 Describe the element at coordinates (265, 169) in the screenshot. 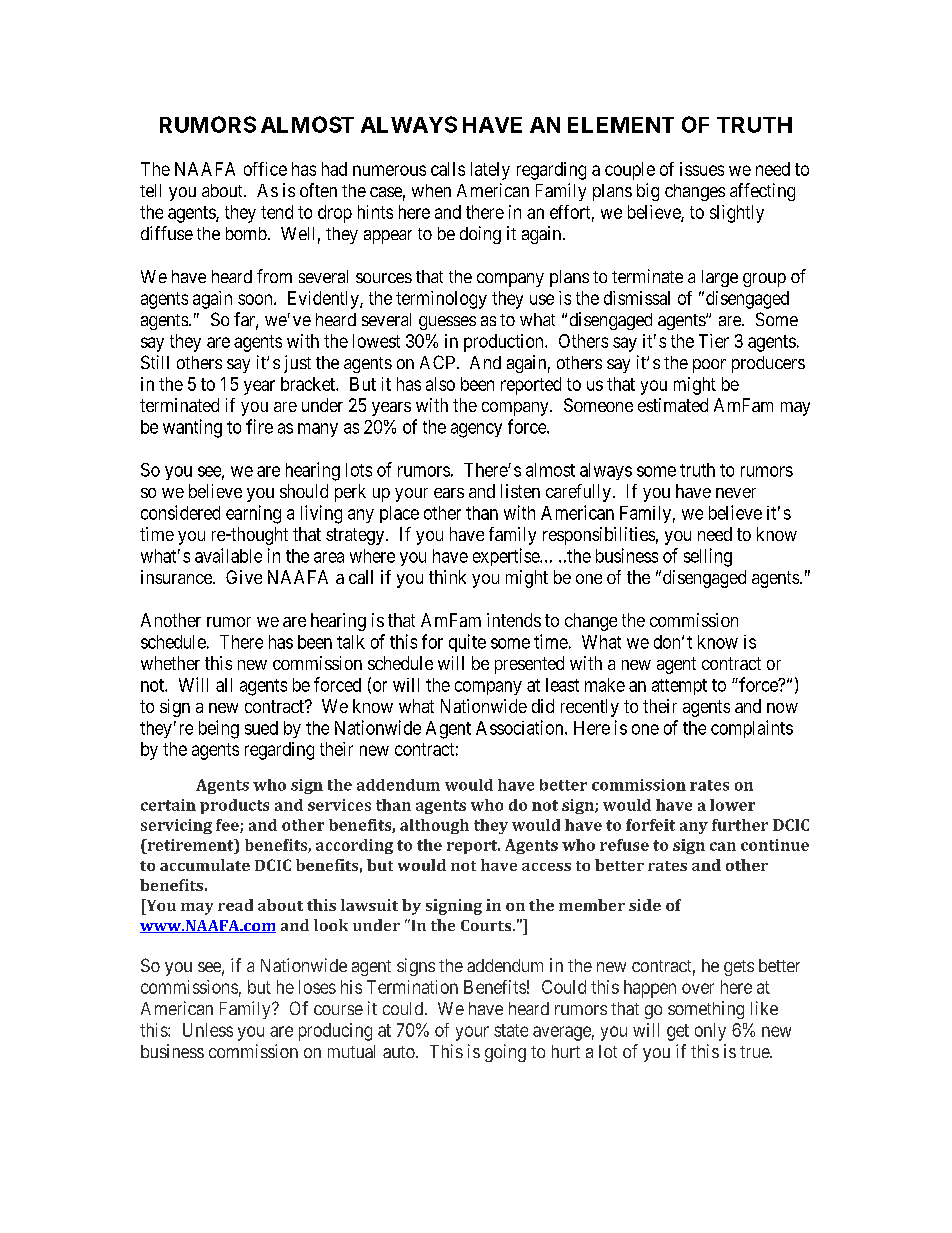

I see `office` at that location.
